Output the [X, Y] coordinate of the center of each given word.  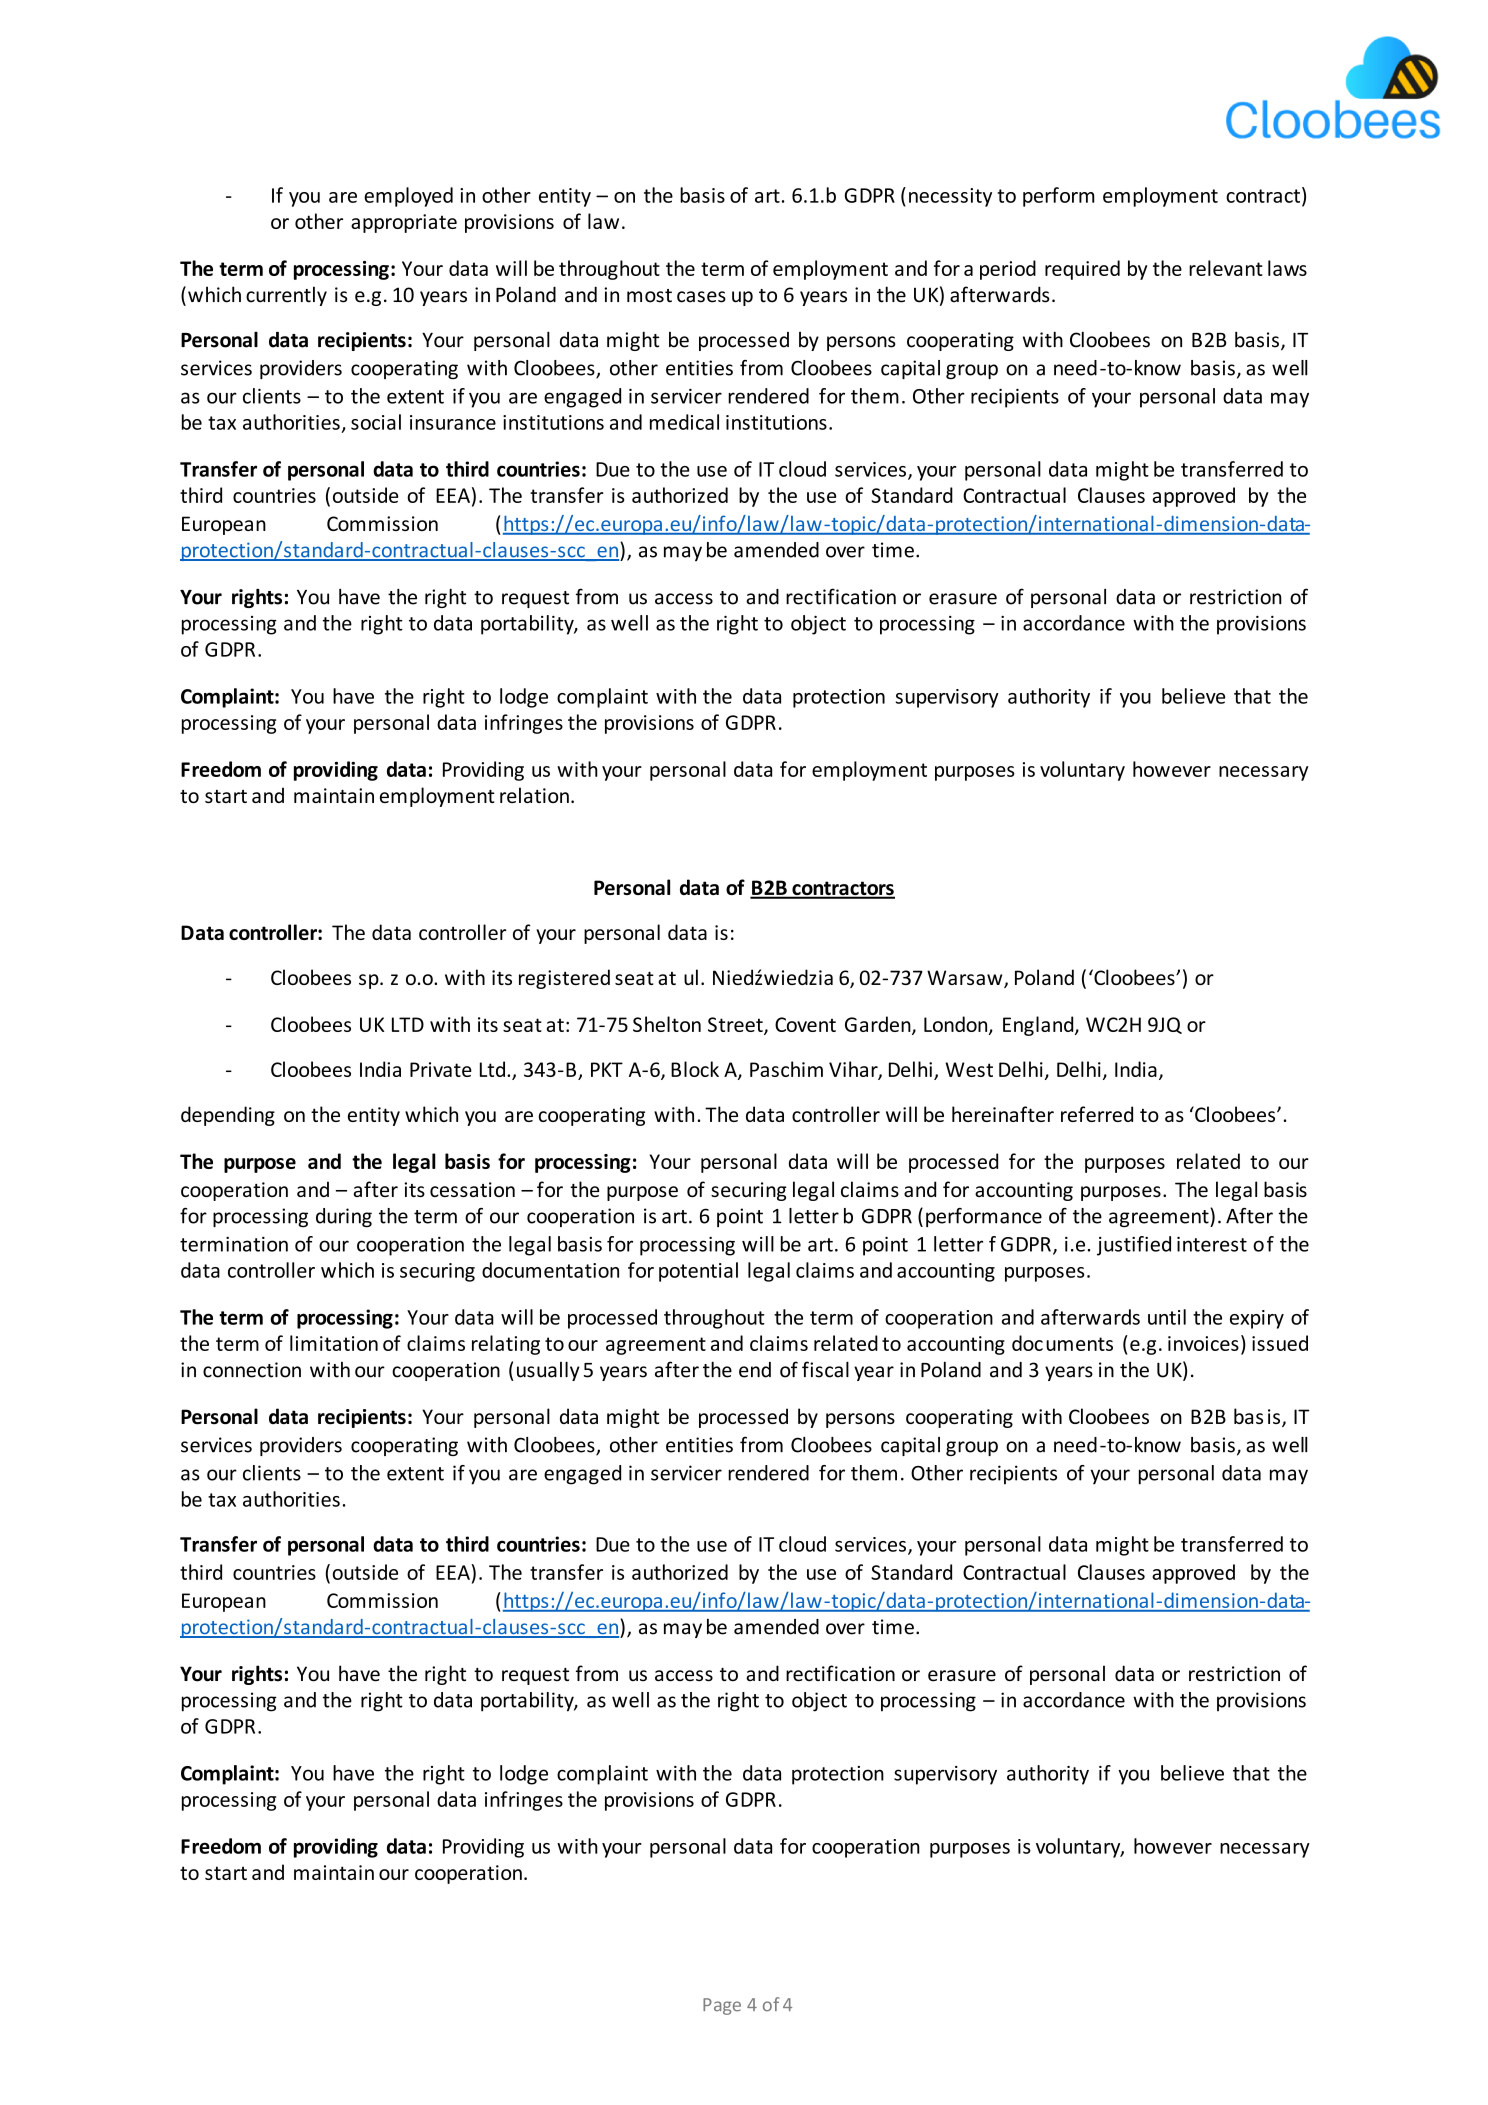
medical [684, 422]
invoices [1203, 1343]
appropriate [404, 223]
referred [1097, 1114]
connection [252, 1370]
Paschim [786, 1069]
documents [1062, 1343]
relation [534, 795]
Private [441, 1069]
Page [722, 2006]
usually [548, 1371]
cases [701, 297]
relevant [1226, 268]
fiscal [825, 1369]
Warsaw [966, 979]
